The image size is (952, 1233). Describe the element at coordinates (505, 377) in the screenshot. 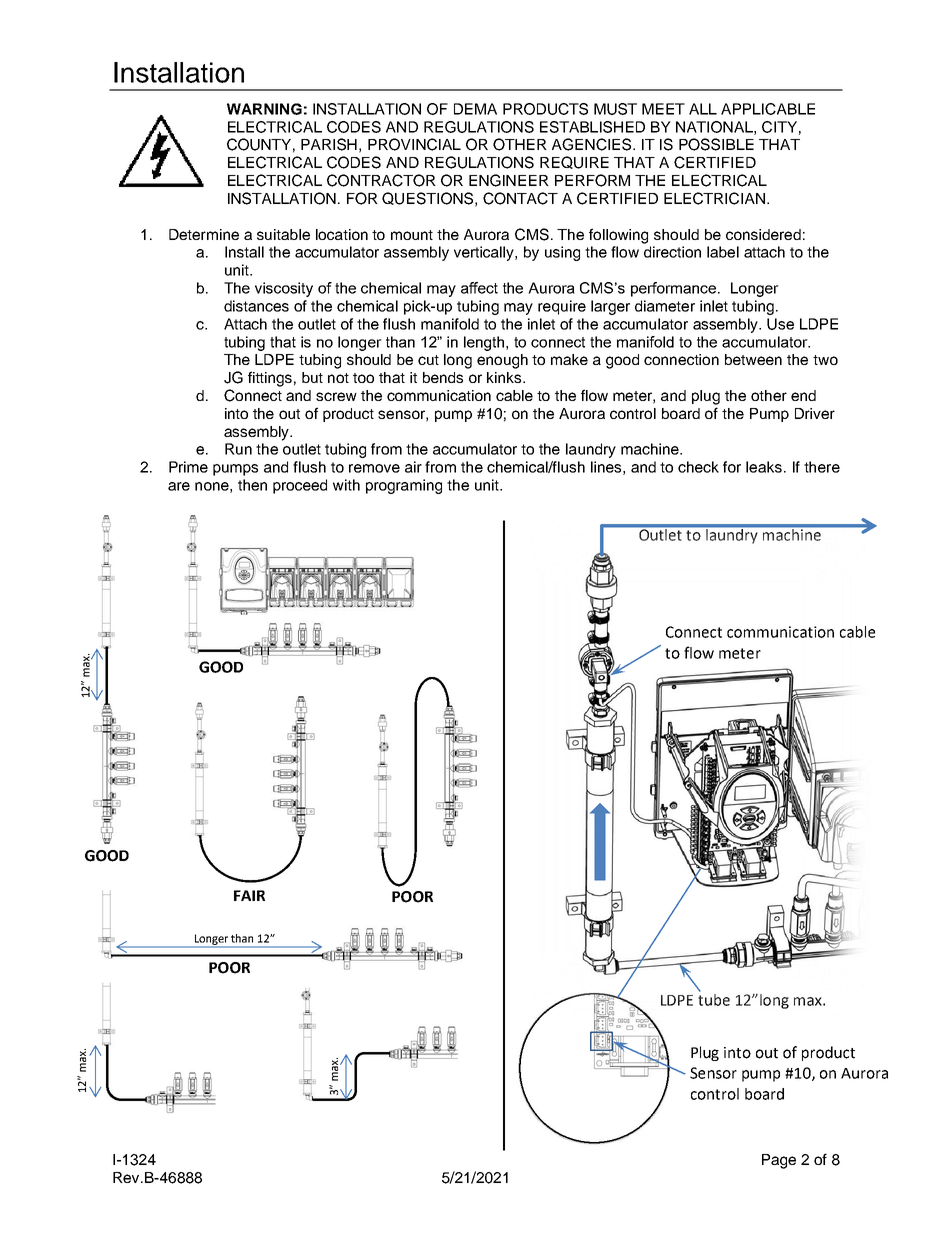

I see `kinks` at that location.
